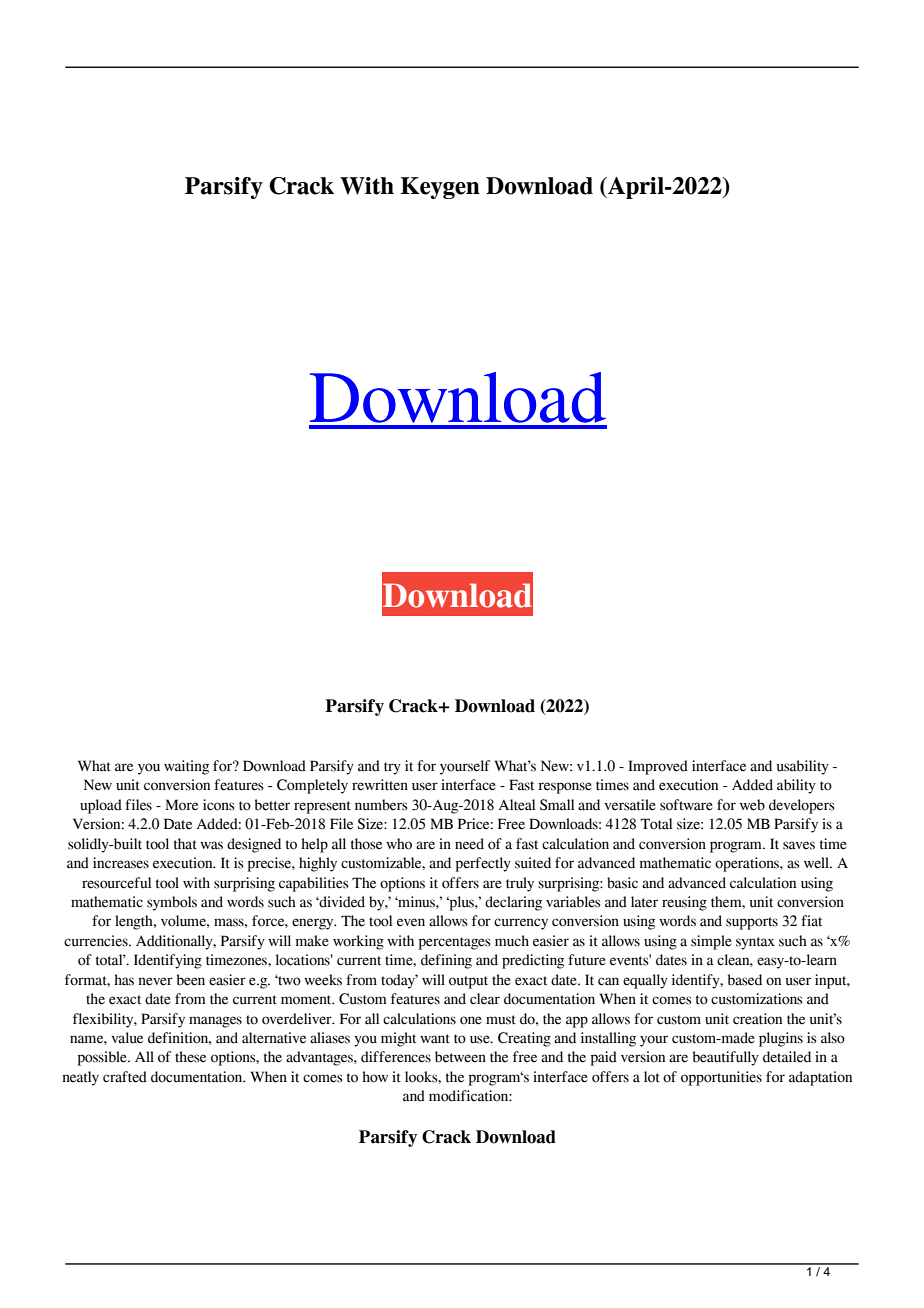 Image resolution: width=924 pixels, height=1308 pixels. Describe the element at coordinates (312, 786) in the screenshot. I see `Completely` at that location.
